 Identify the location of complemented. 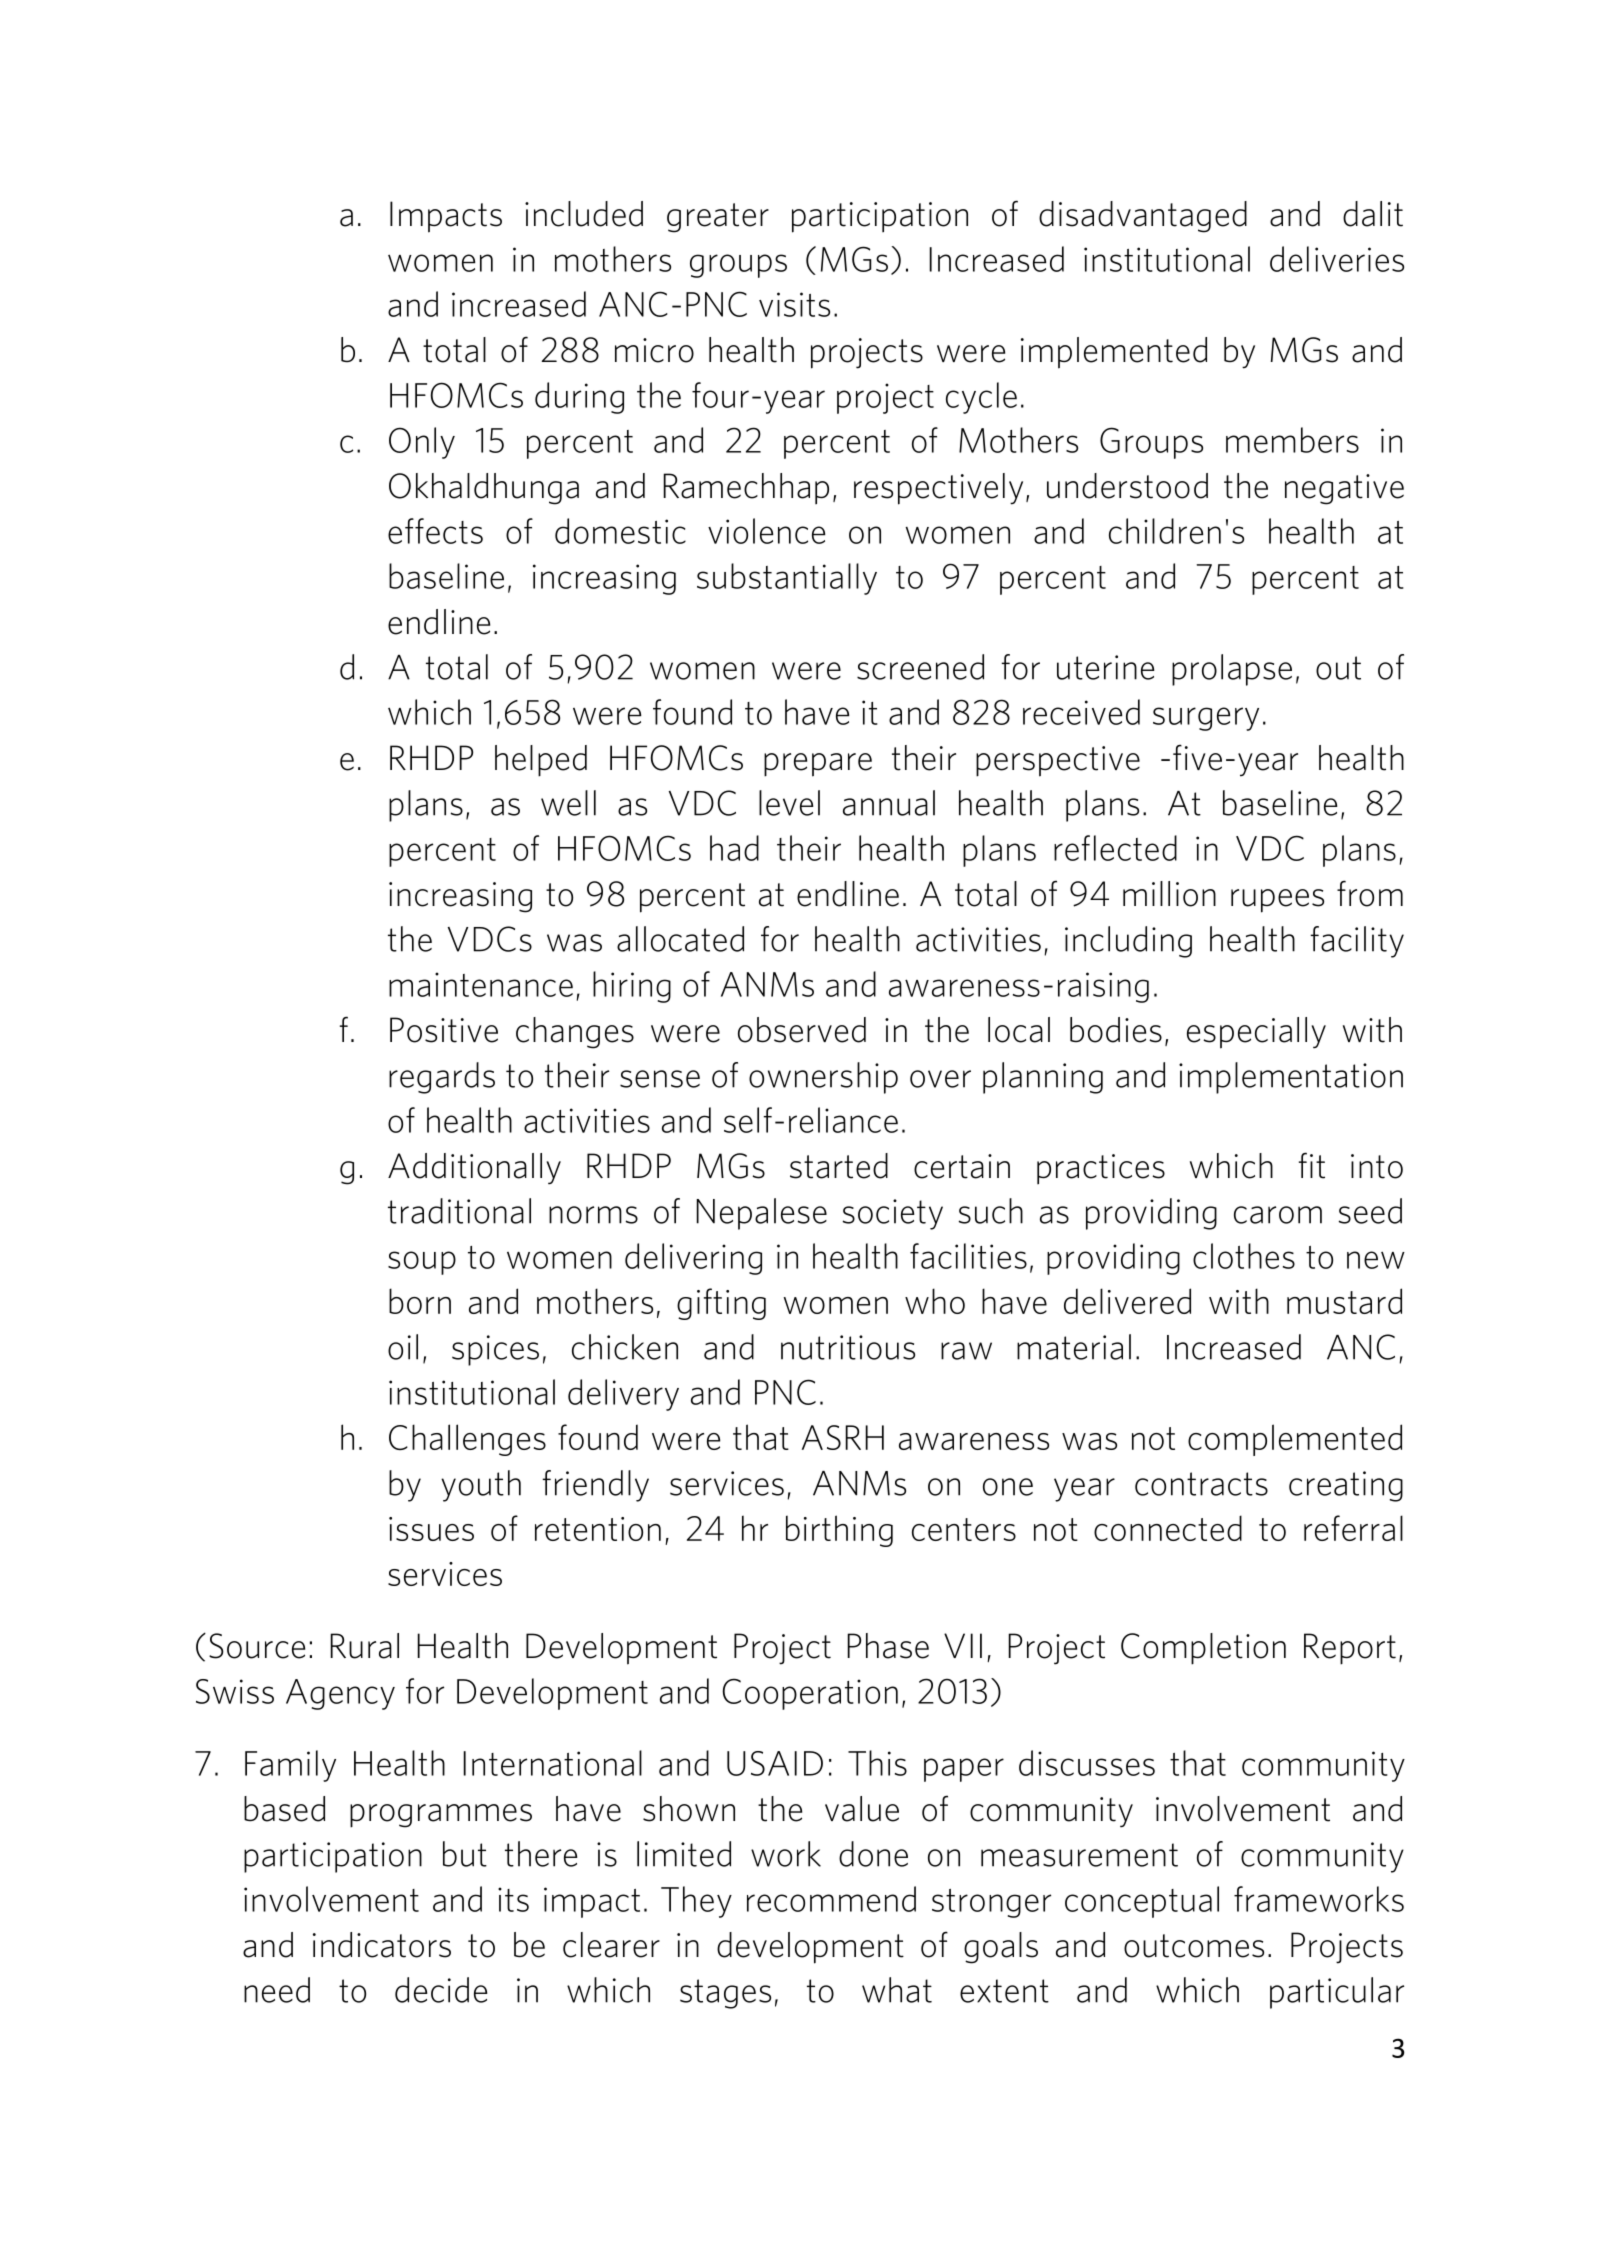
(1295, 1440).
